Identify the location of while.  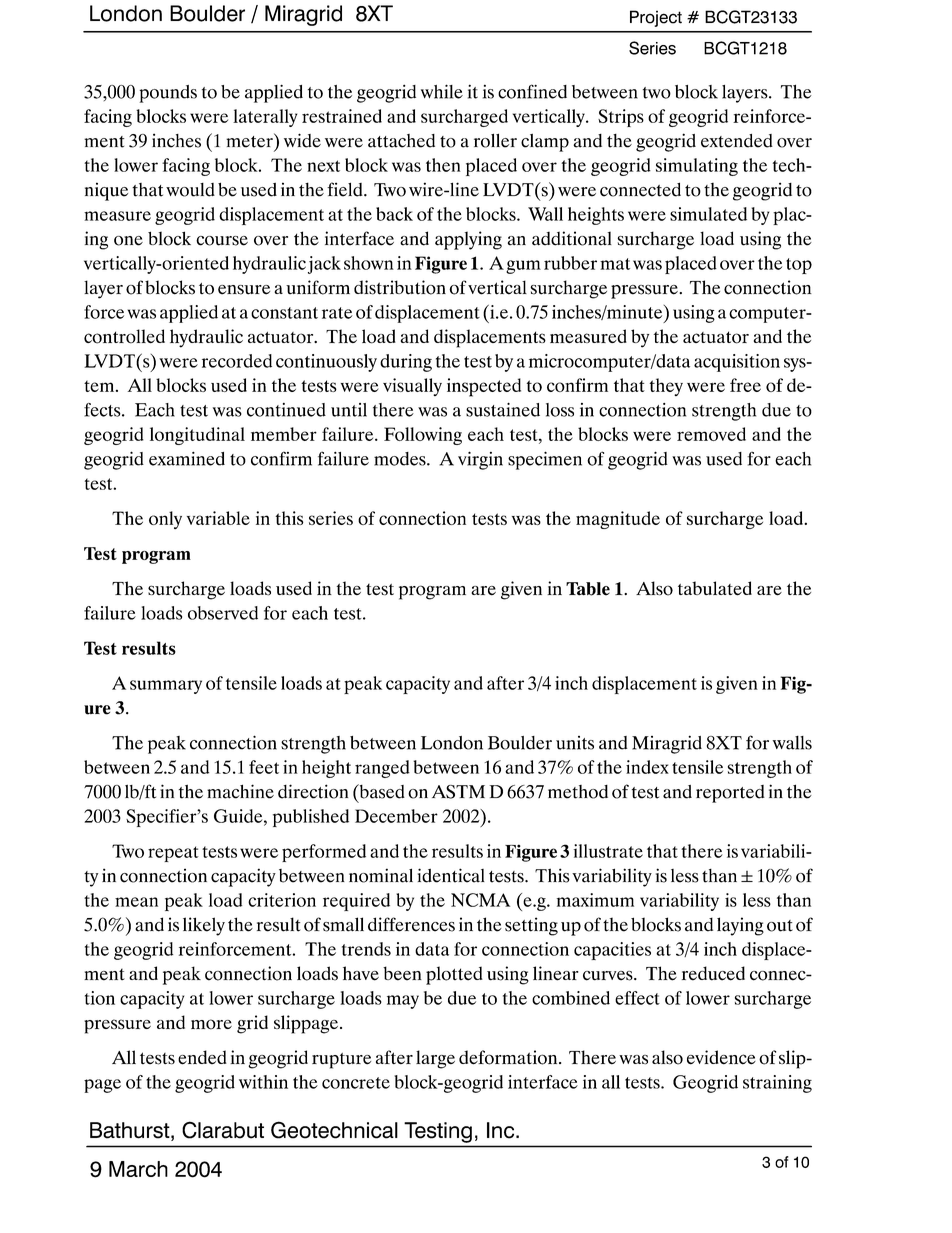
(442, 91).
